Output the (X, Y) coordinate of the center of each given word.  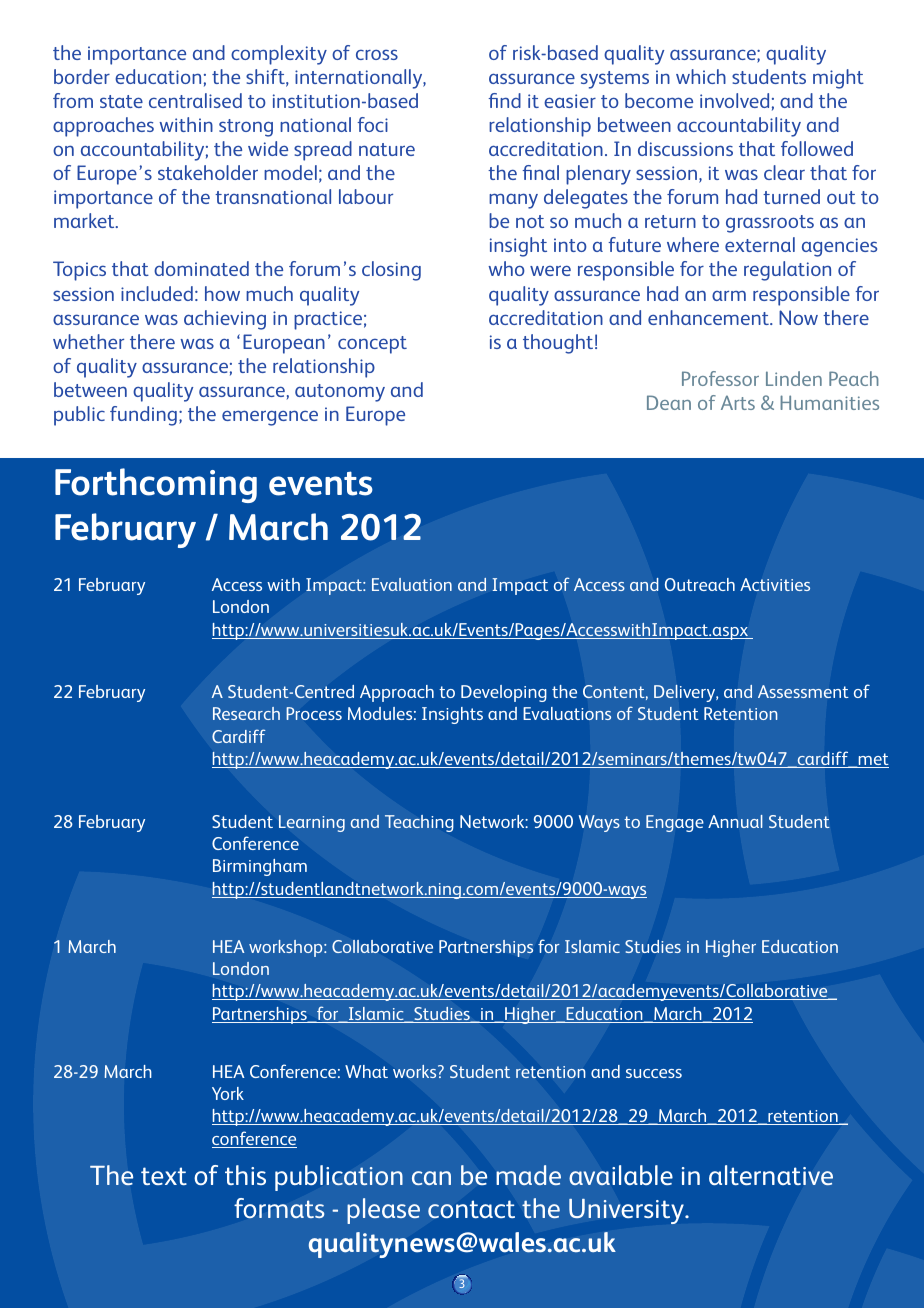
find (505, 100)
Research (246, 713)
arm (729, 295)
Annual (735, 821)
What (366, 1071)
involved (734, 100)
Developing (504, 693)
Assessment (803, 691)
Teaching (419, 823)
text (164, 1176)
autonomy (340, 393)
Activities (775, 584)
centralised (195, 100)
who (506, 268)
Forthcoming (156, 485)
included (157, 293)
